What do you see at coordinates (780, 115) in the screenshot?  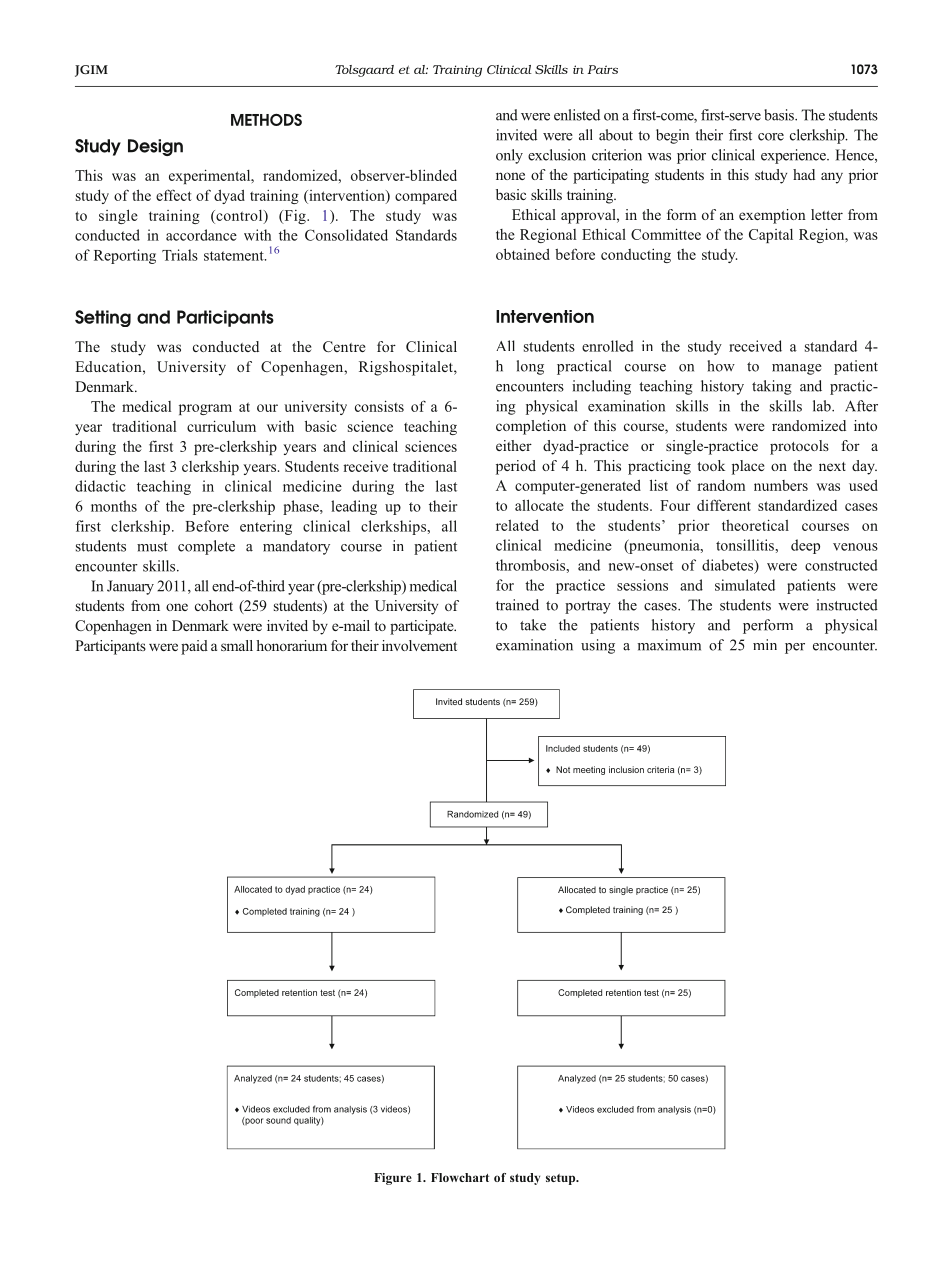 I see `basis` at bounding box center [780, 115].
